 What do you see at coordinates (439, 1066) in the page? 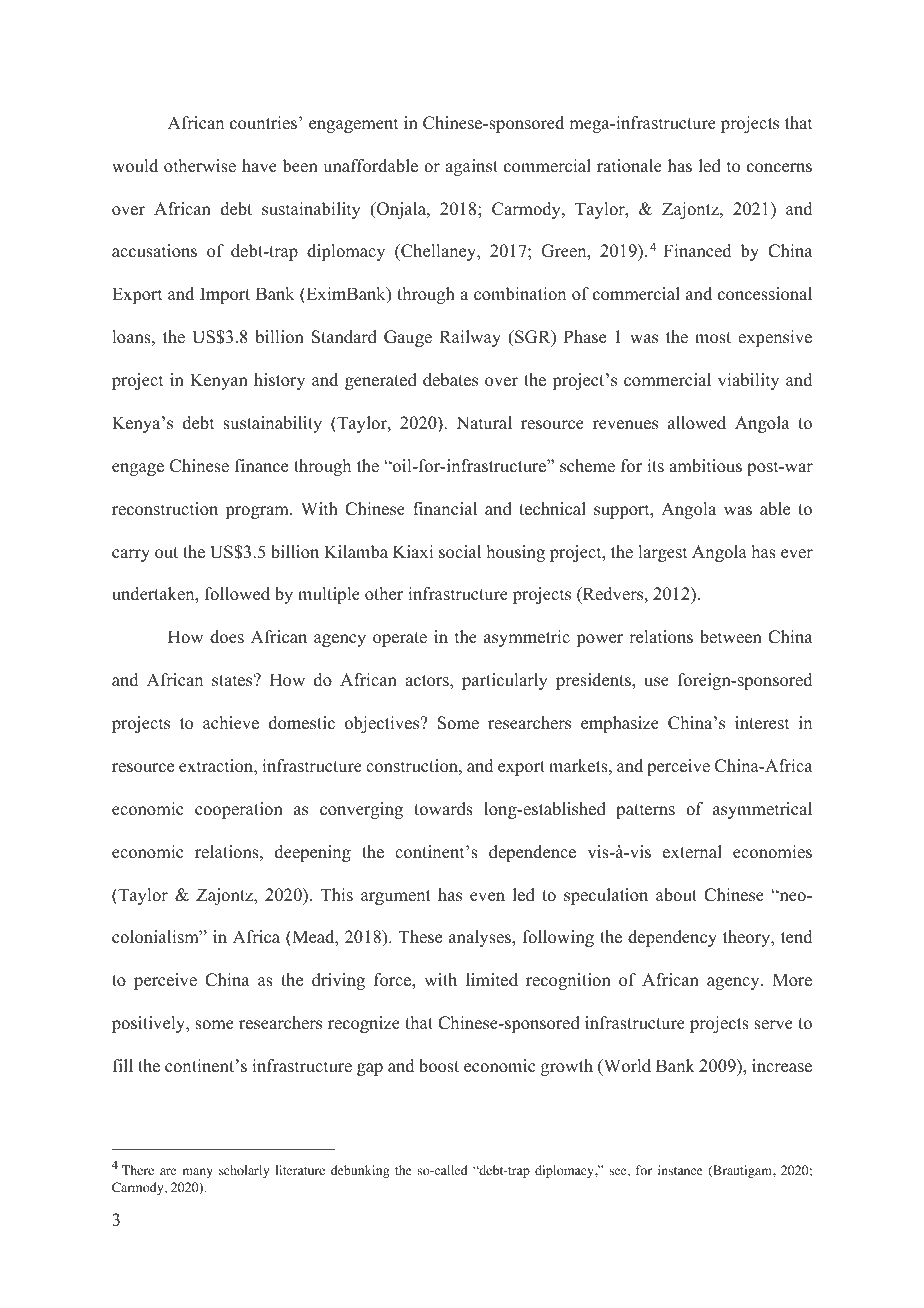
I see `boost` at bounding box center [439, 1066].
